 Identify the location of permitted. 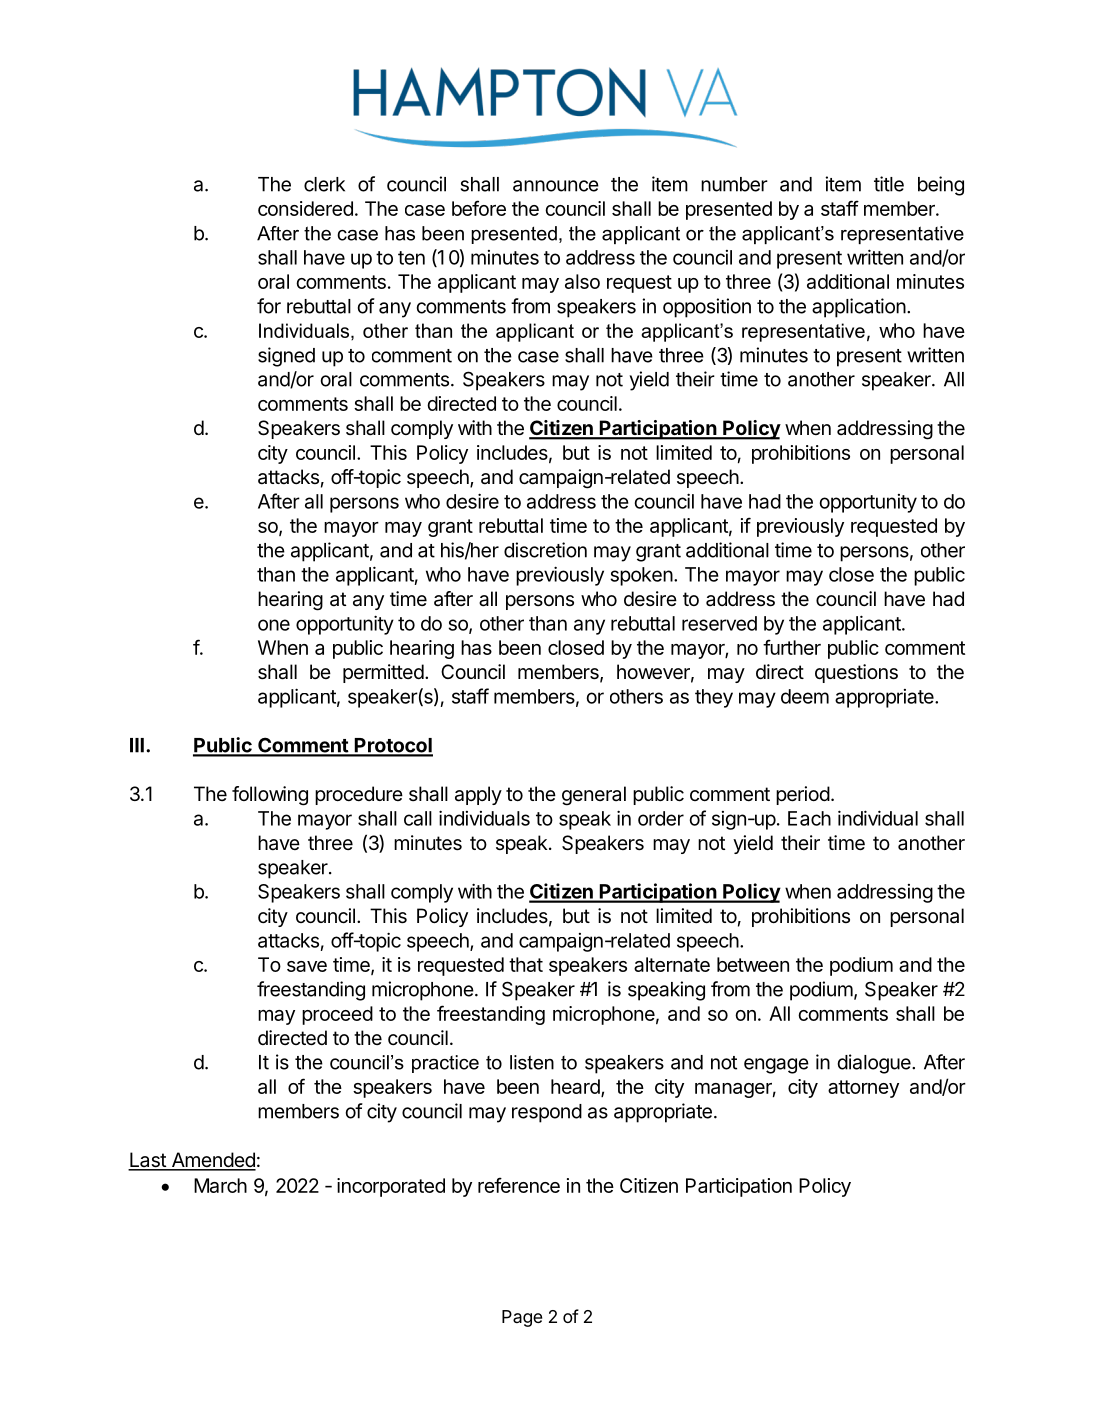
(383, 673).
